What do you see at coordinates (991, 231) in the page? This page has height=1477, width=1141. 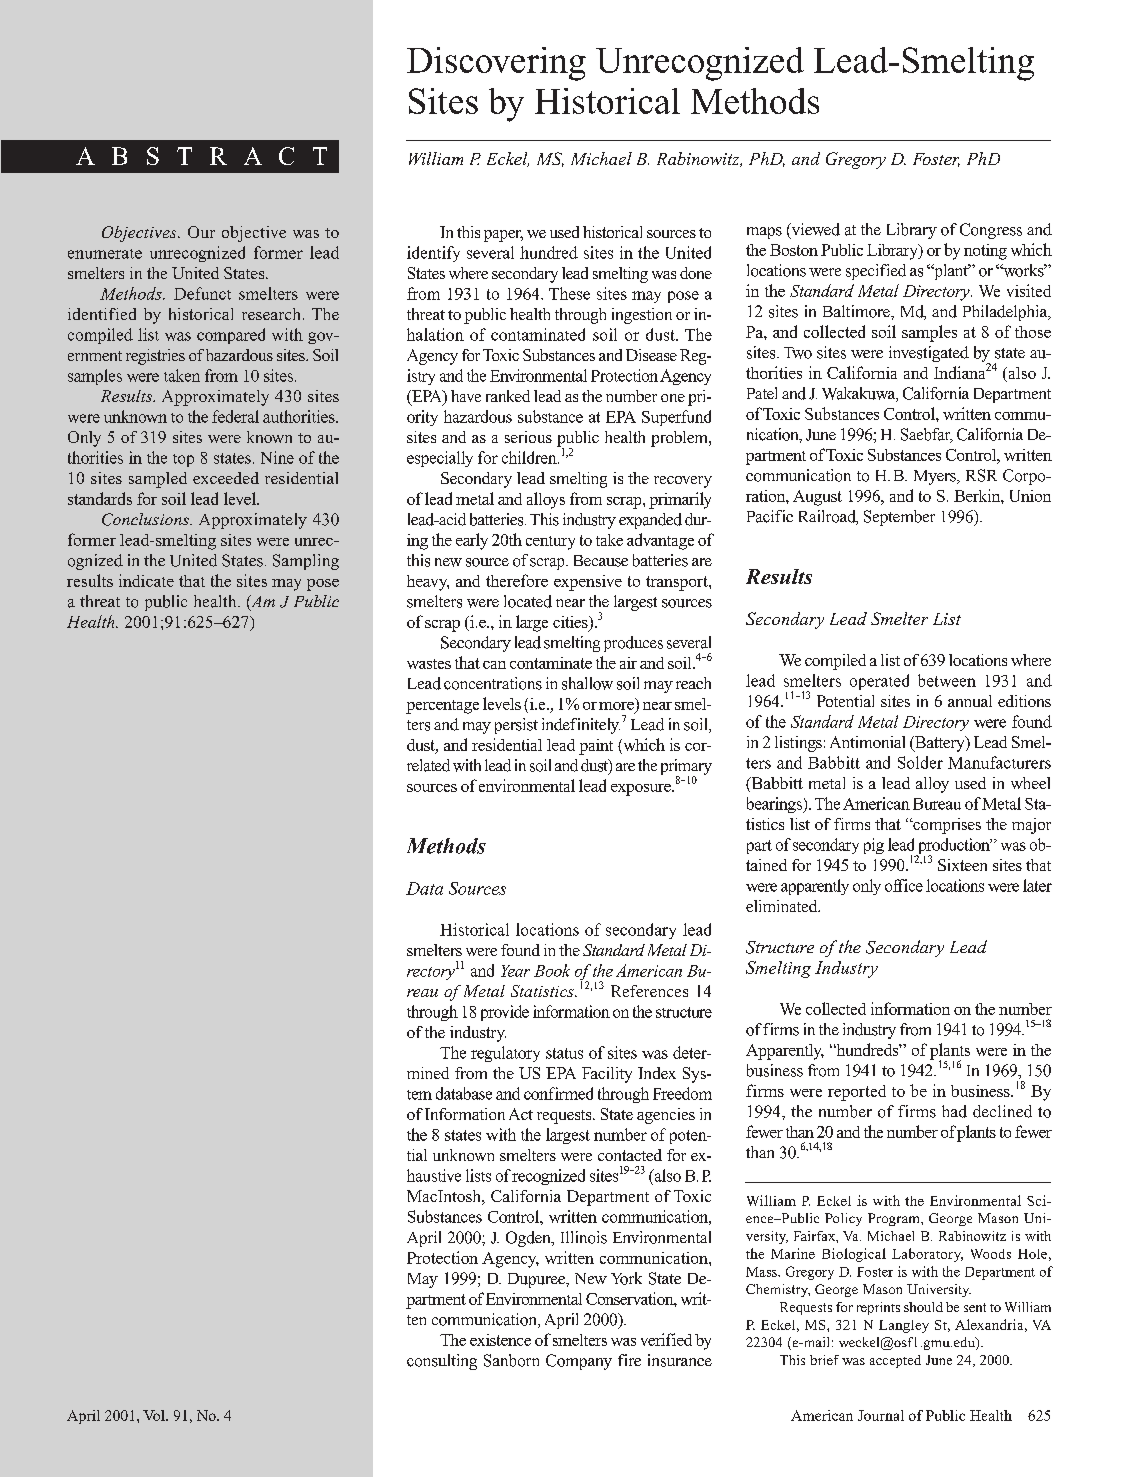 I see `Congress` at bounding box center [991, 231].
